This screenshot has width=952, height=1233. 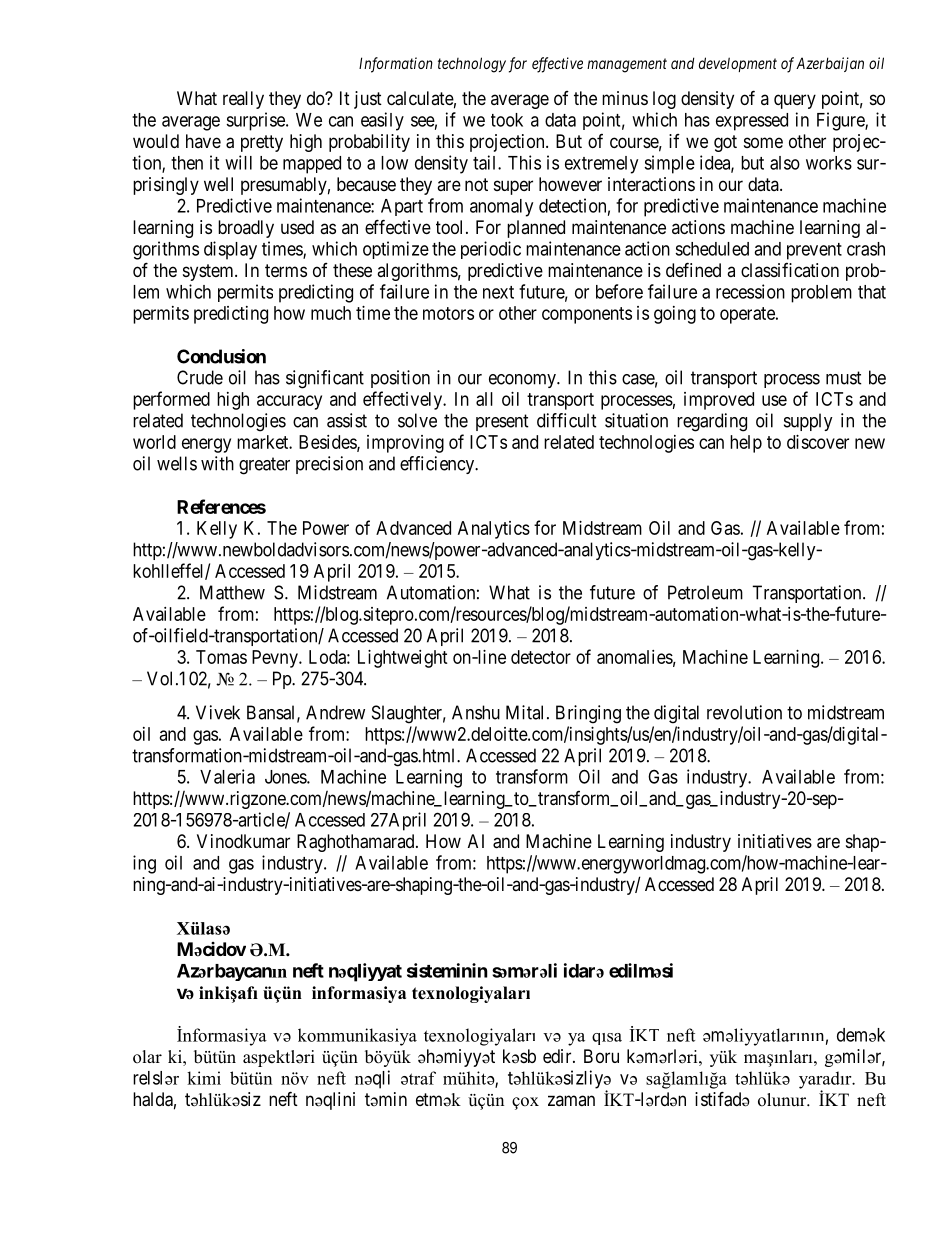 What do you see at coordinates (204, 1078) in the screenshot?
I see `kimi` at bounding box center [204, 1078].
